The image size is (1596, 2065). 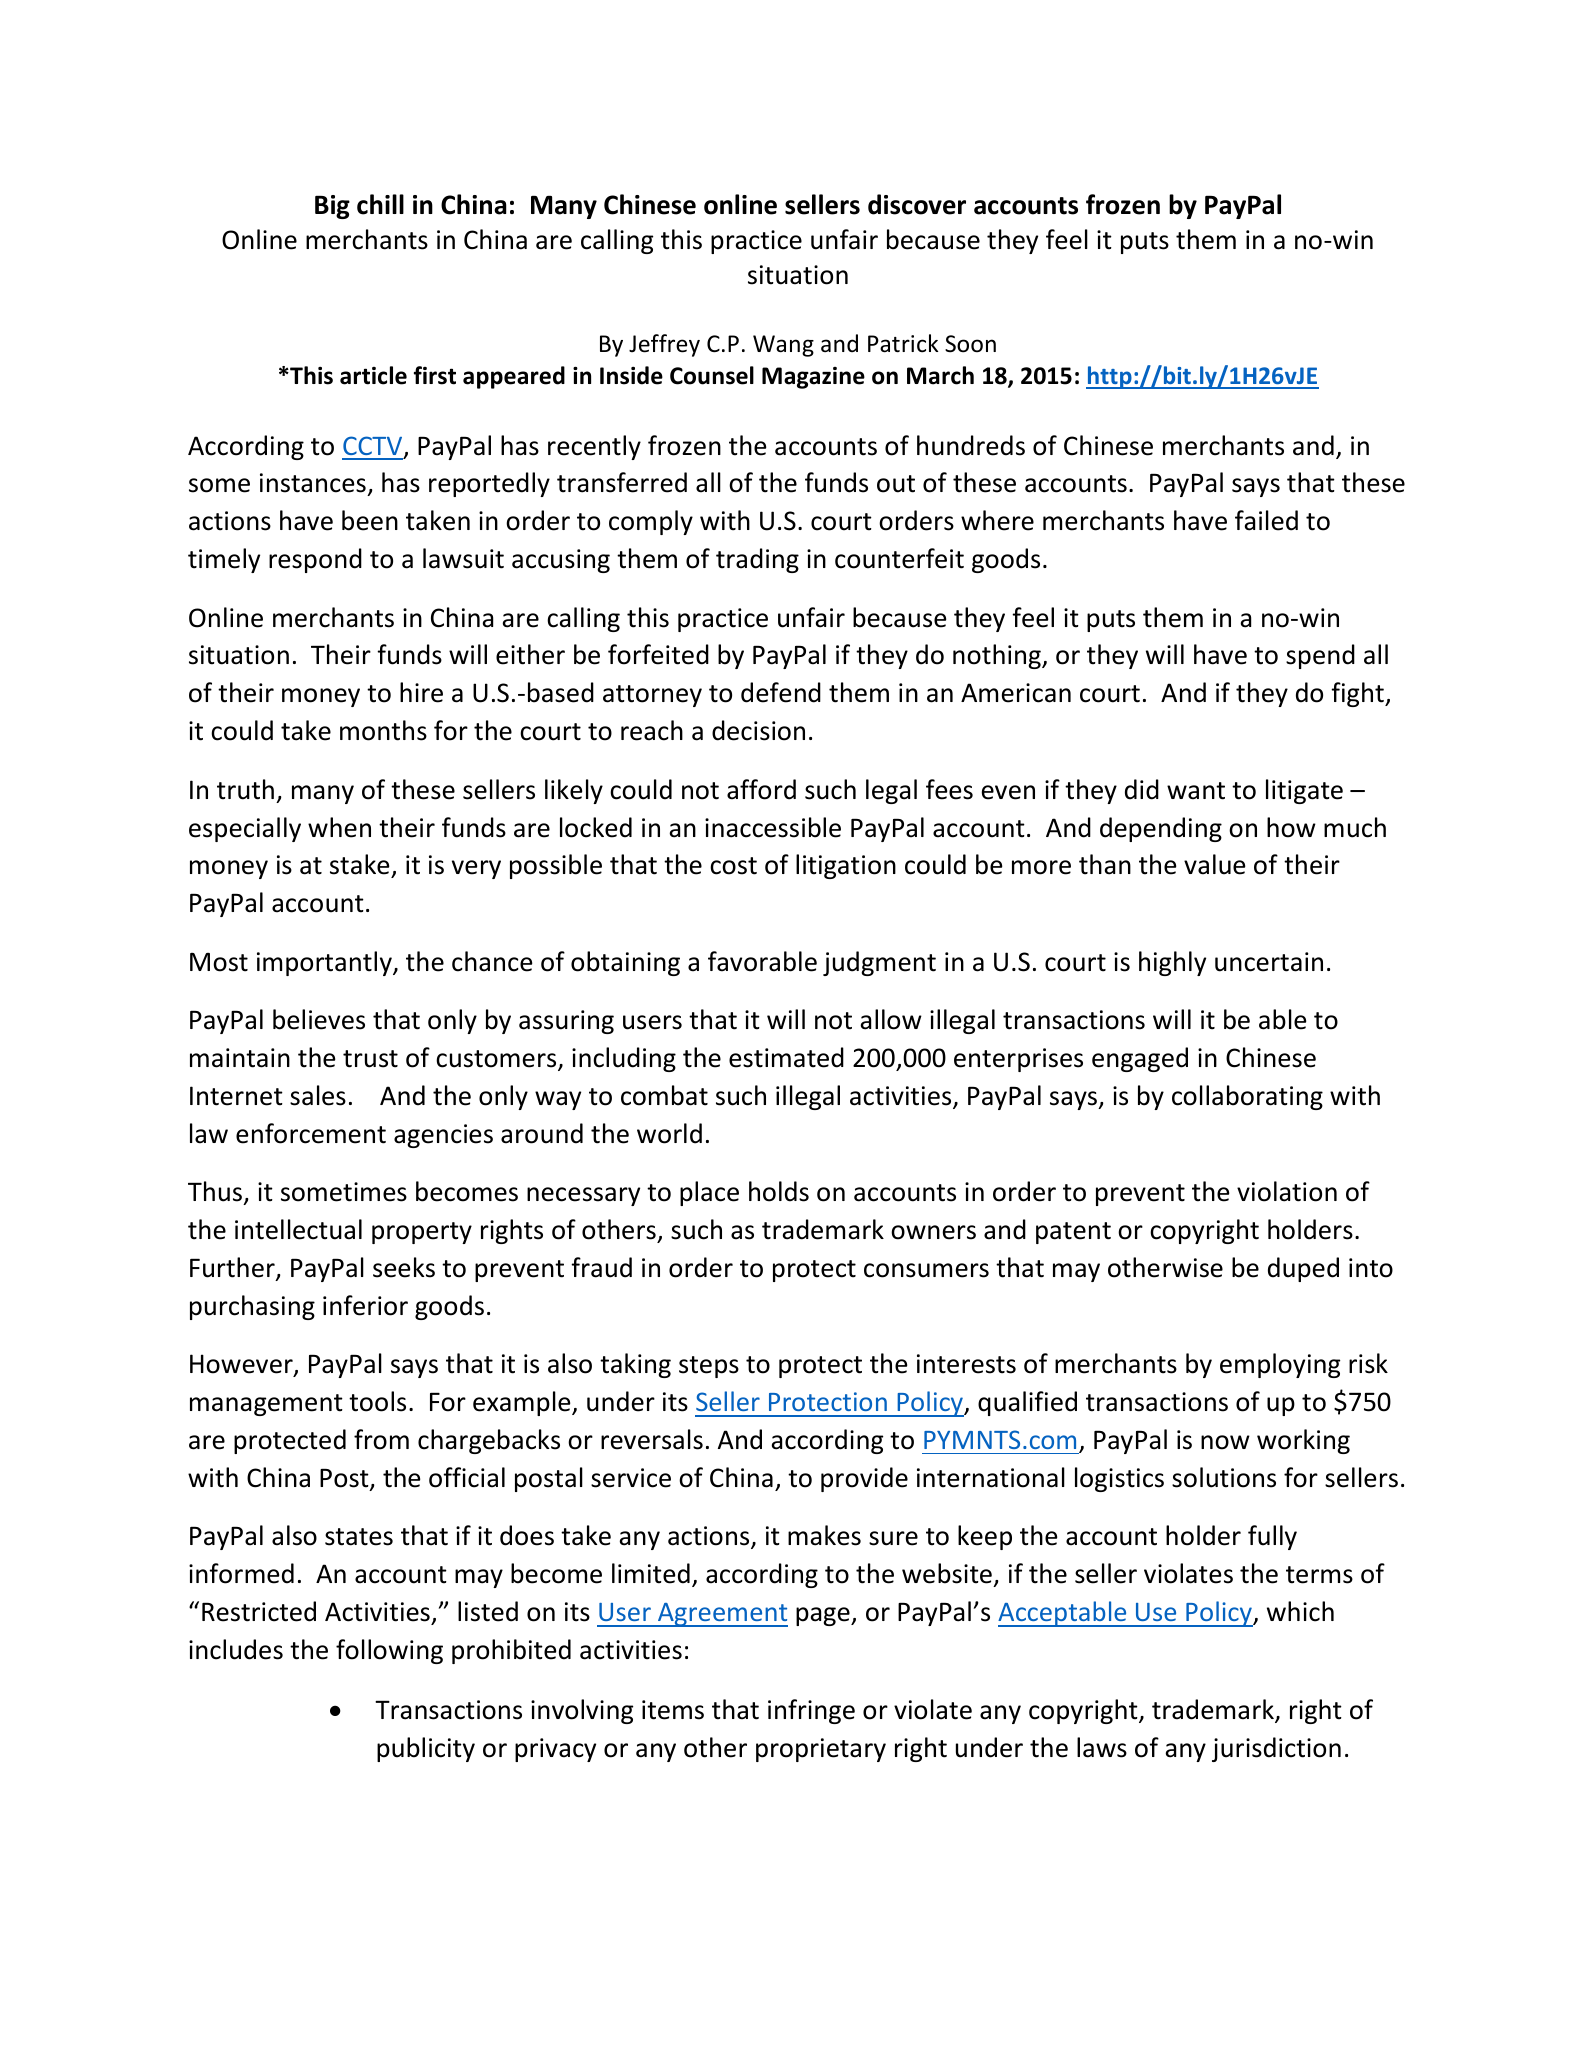 I want to click on discover, so click(x=917, y=204).
